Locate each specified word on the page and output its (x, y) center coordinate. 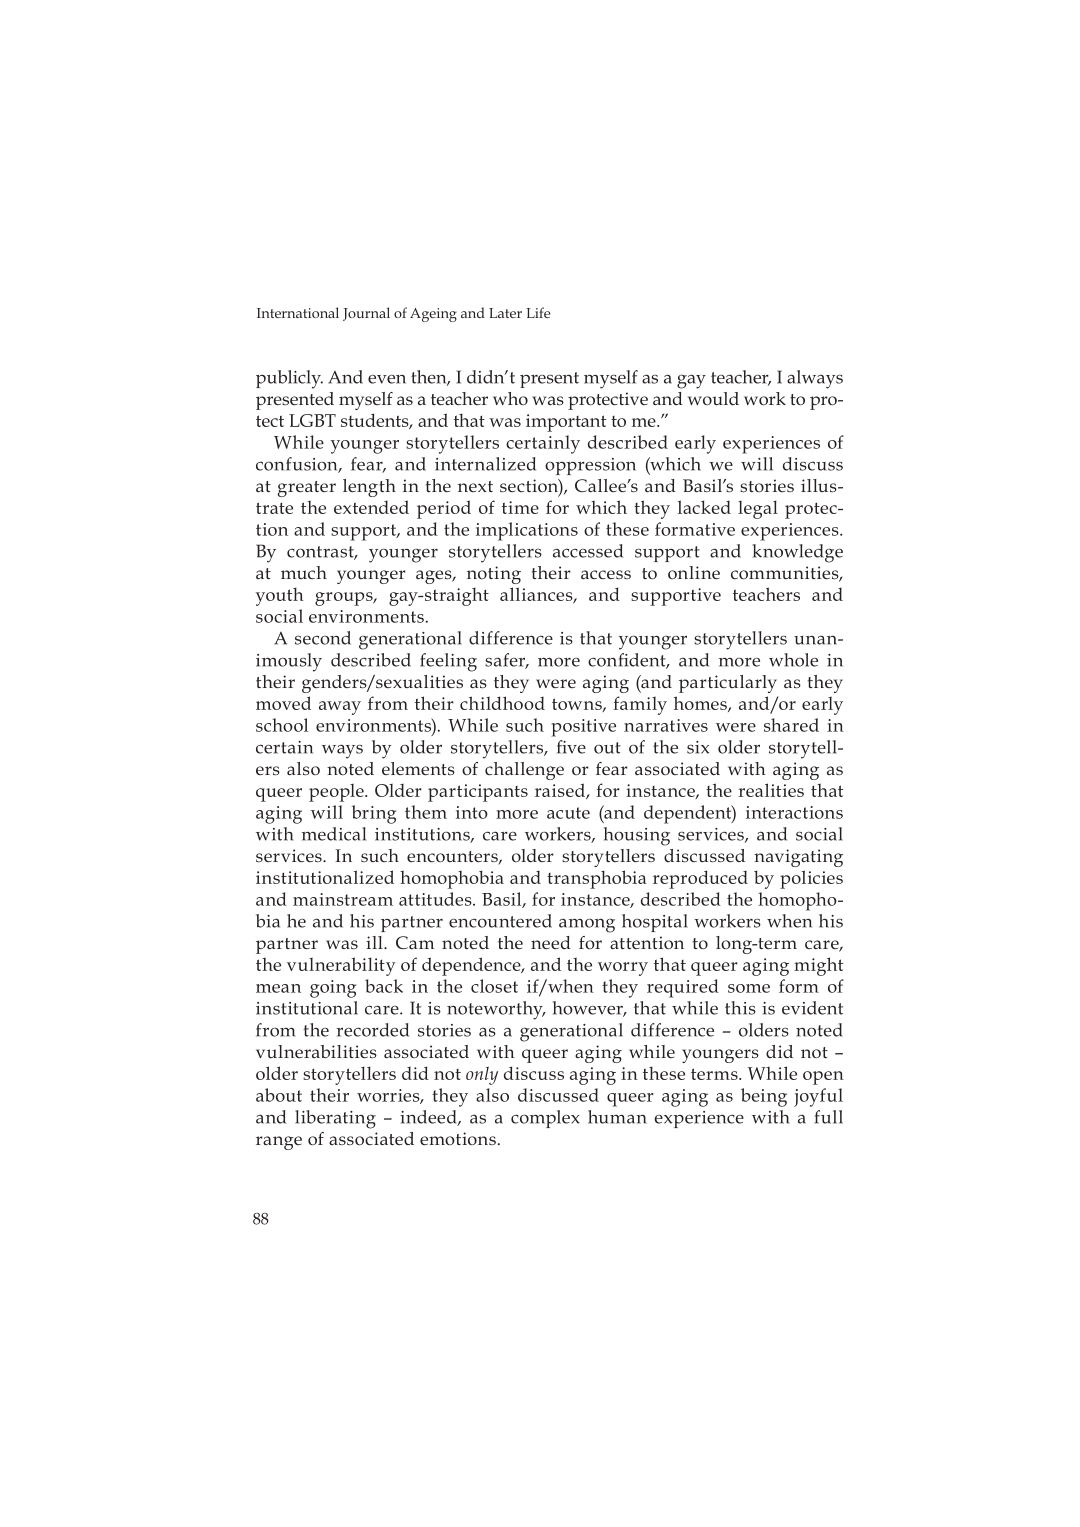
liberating (335, 1119)
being (764, 1097)
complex (545, 1119)
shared (791, 725)
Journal (366, 314)
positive (583, 728)
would (713, 398)
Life (538, 312)
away (340, 708)
